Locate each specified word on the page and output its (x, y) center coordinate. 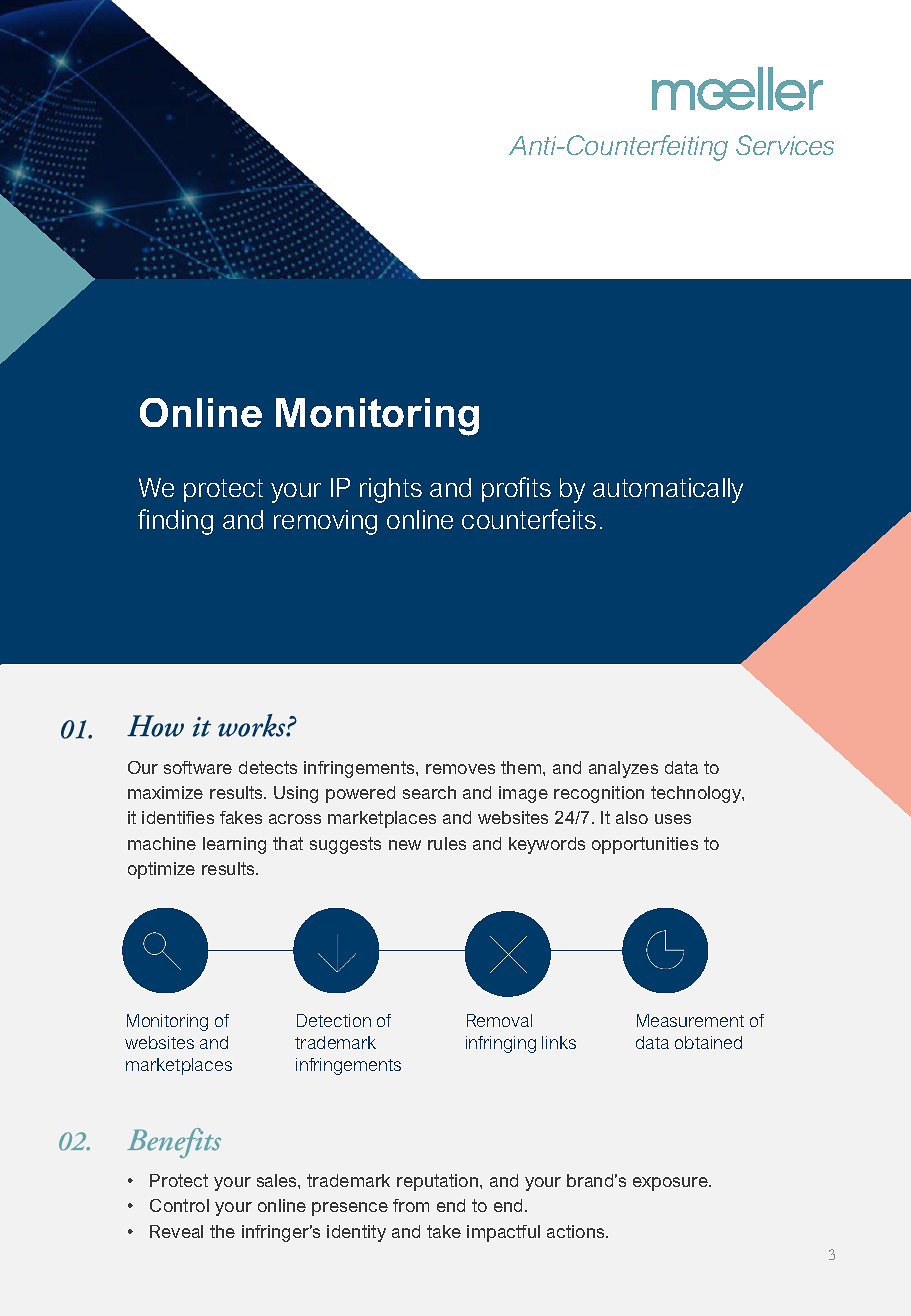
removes (460, 769)
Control (179, 1205)
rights (391, 490)
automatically (668, 490)
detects (268, 767)
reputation (439, 1182)
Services (785, 145)
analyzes (623, 769)
